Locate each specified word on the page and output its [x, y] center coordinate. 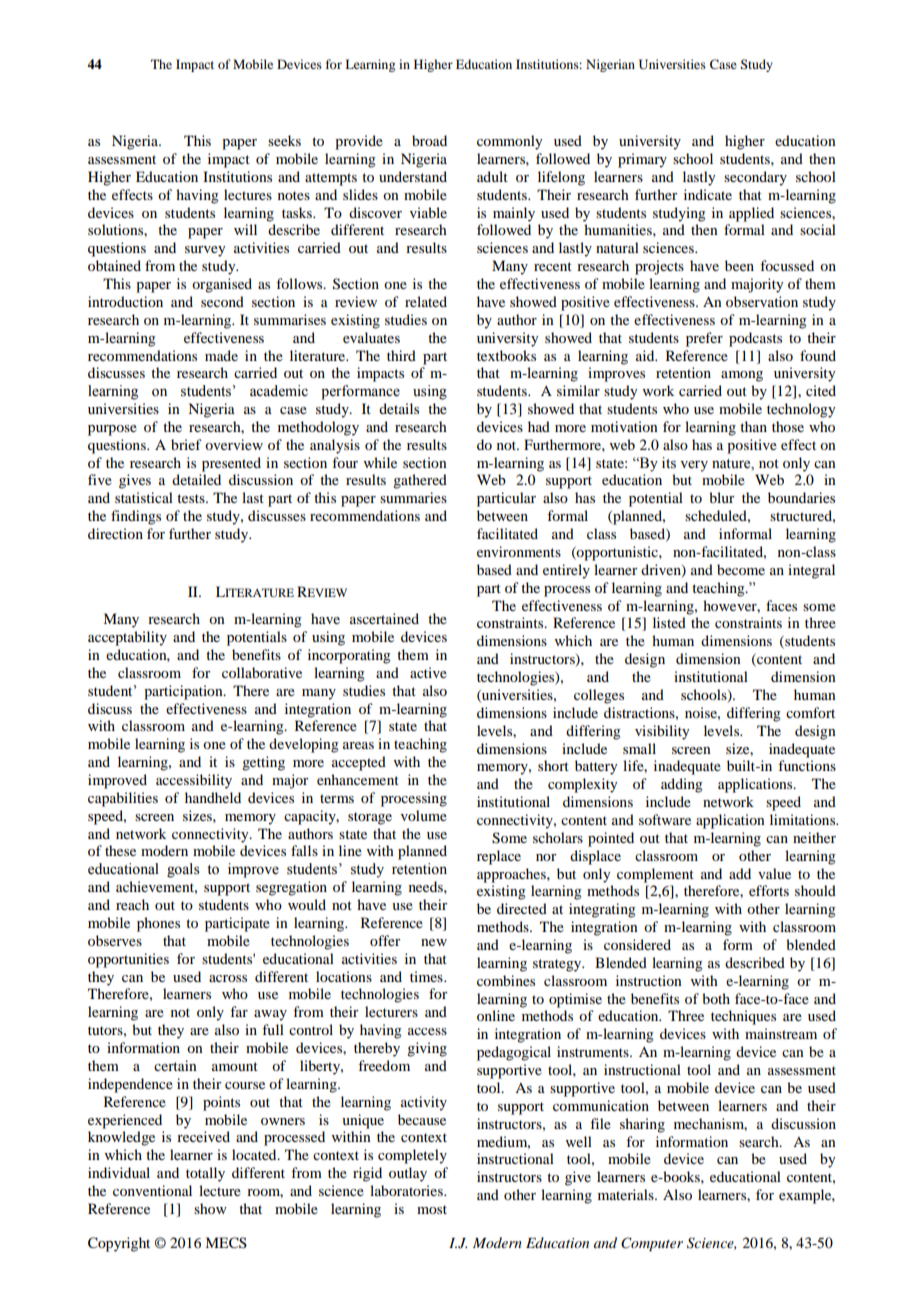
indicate [708, 194]
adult [492, 176]
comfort [810, 712]
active [428, 672]
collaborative [262, 672]
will [245, 229]
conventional [152, 1190]
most [432, 1209]
